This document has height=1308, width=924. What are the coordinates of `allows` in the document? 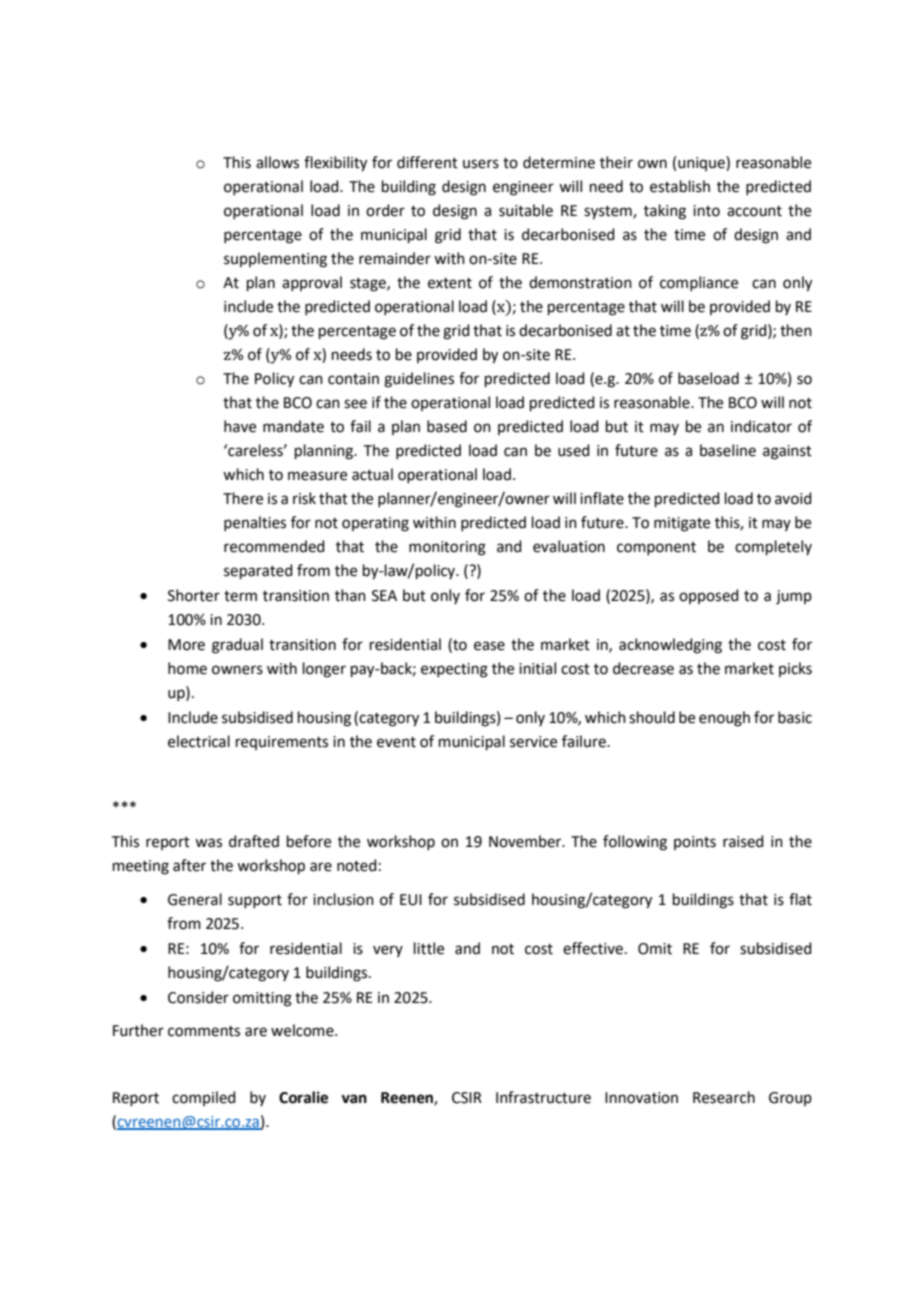 It's located at (277, 162).
